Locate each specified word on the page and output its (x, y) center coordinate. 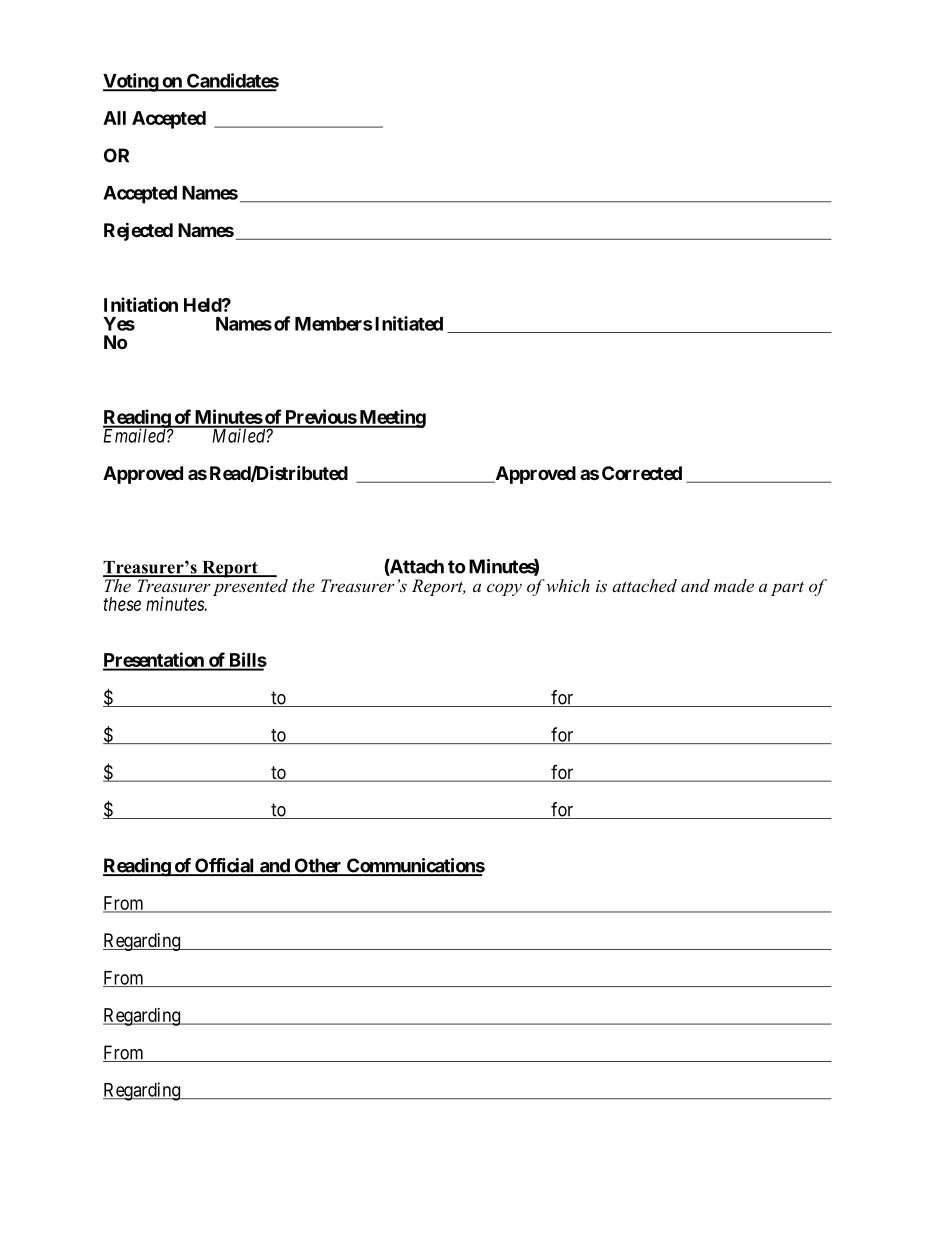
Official (225, 866)
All (114, 118)
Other (318, 866)
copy (504, 589)
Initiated (407, 323)
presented (249, 586)
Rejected (138, 231)
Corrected (642, 473)
